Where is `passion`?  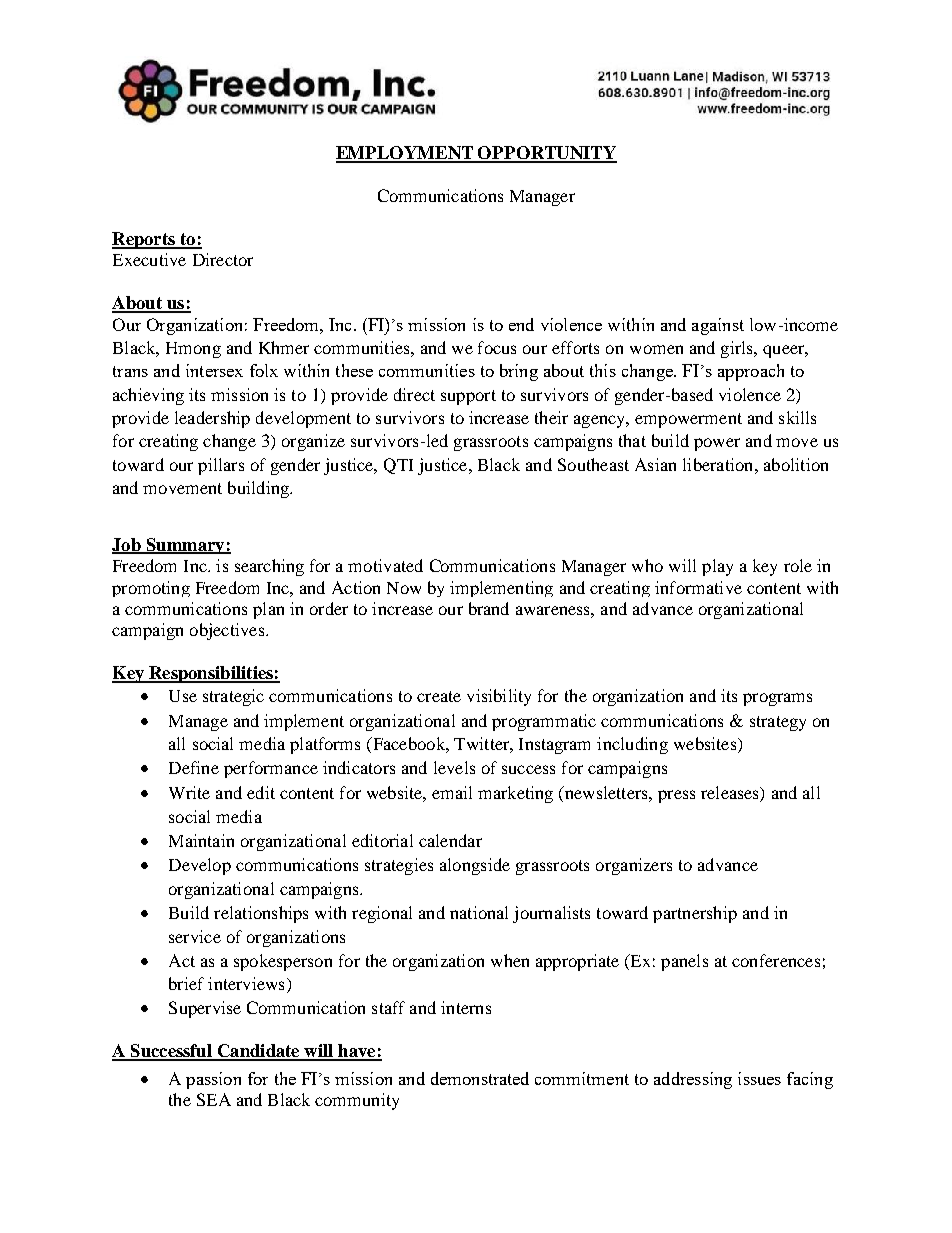 passion is located at coordinates (213, 1080).
